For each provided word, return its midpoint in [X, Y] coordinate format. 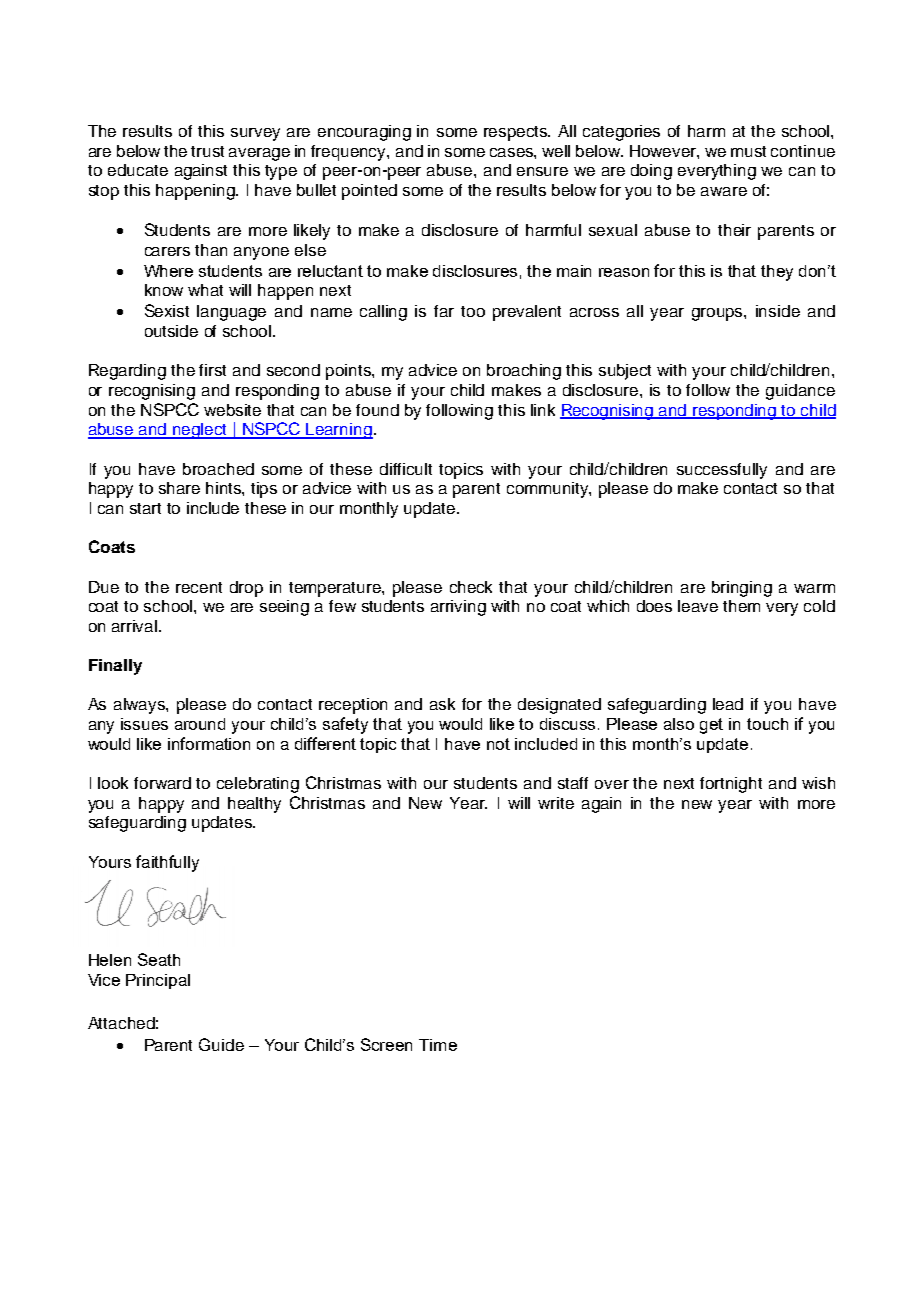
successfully [722, 471]
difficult [406, 469]
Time [438, 1045]
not [498, 744]
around [200, 724]
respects [517, 133]
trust [207, 151]
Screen [386, 1044]
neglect [200, 431]
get [711, 726]
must [748, 151]
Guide [221, 1044]
